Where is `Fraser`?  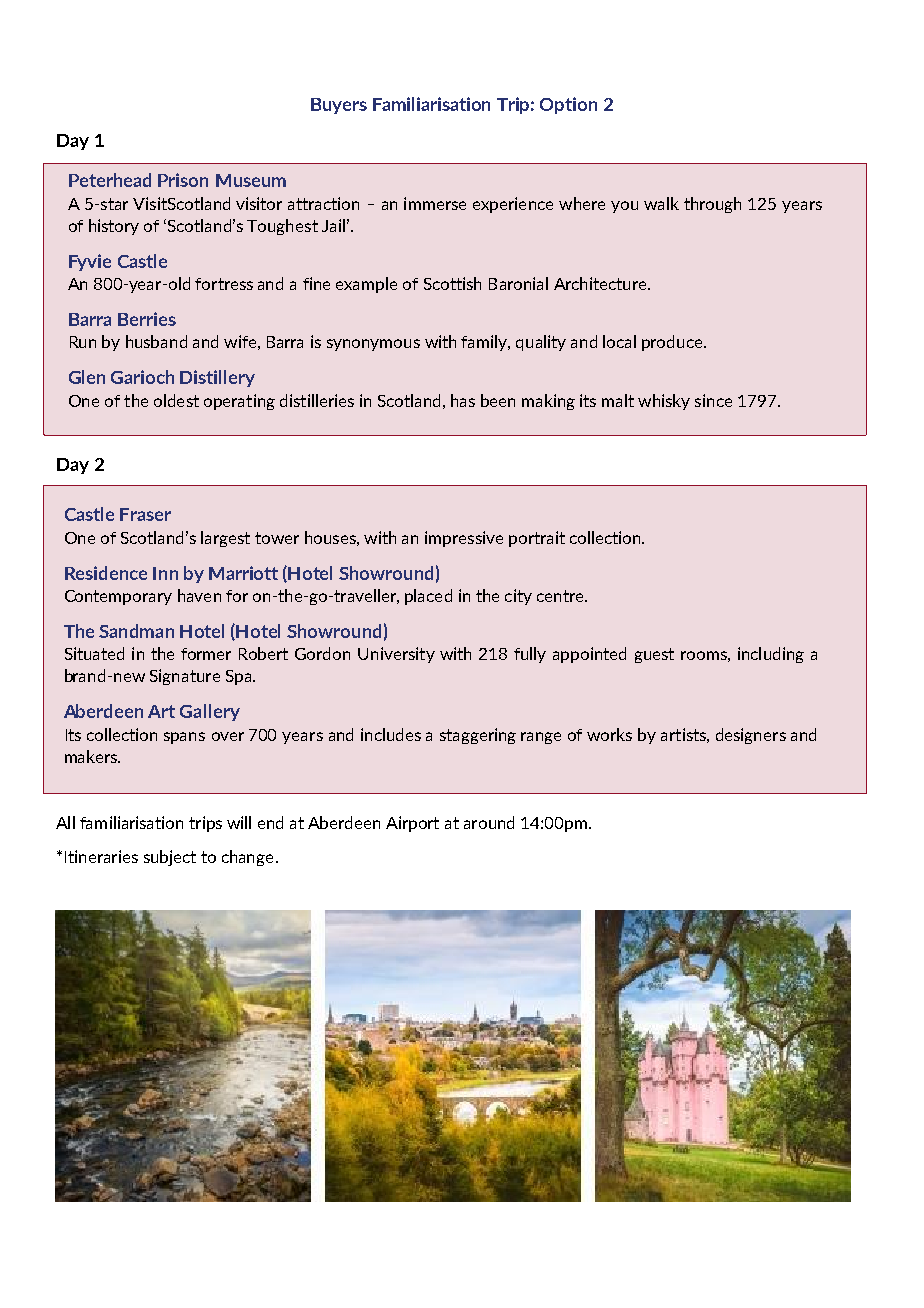
Fraser is located at coordinates (145, 514).
